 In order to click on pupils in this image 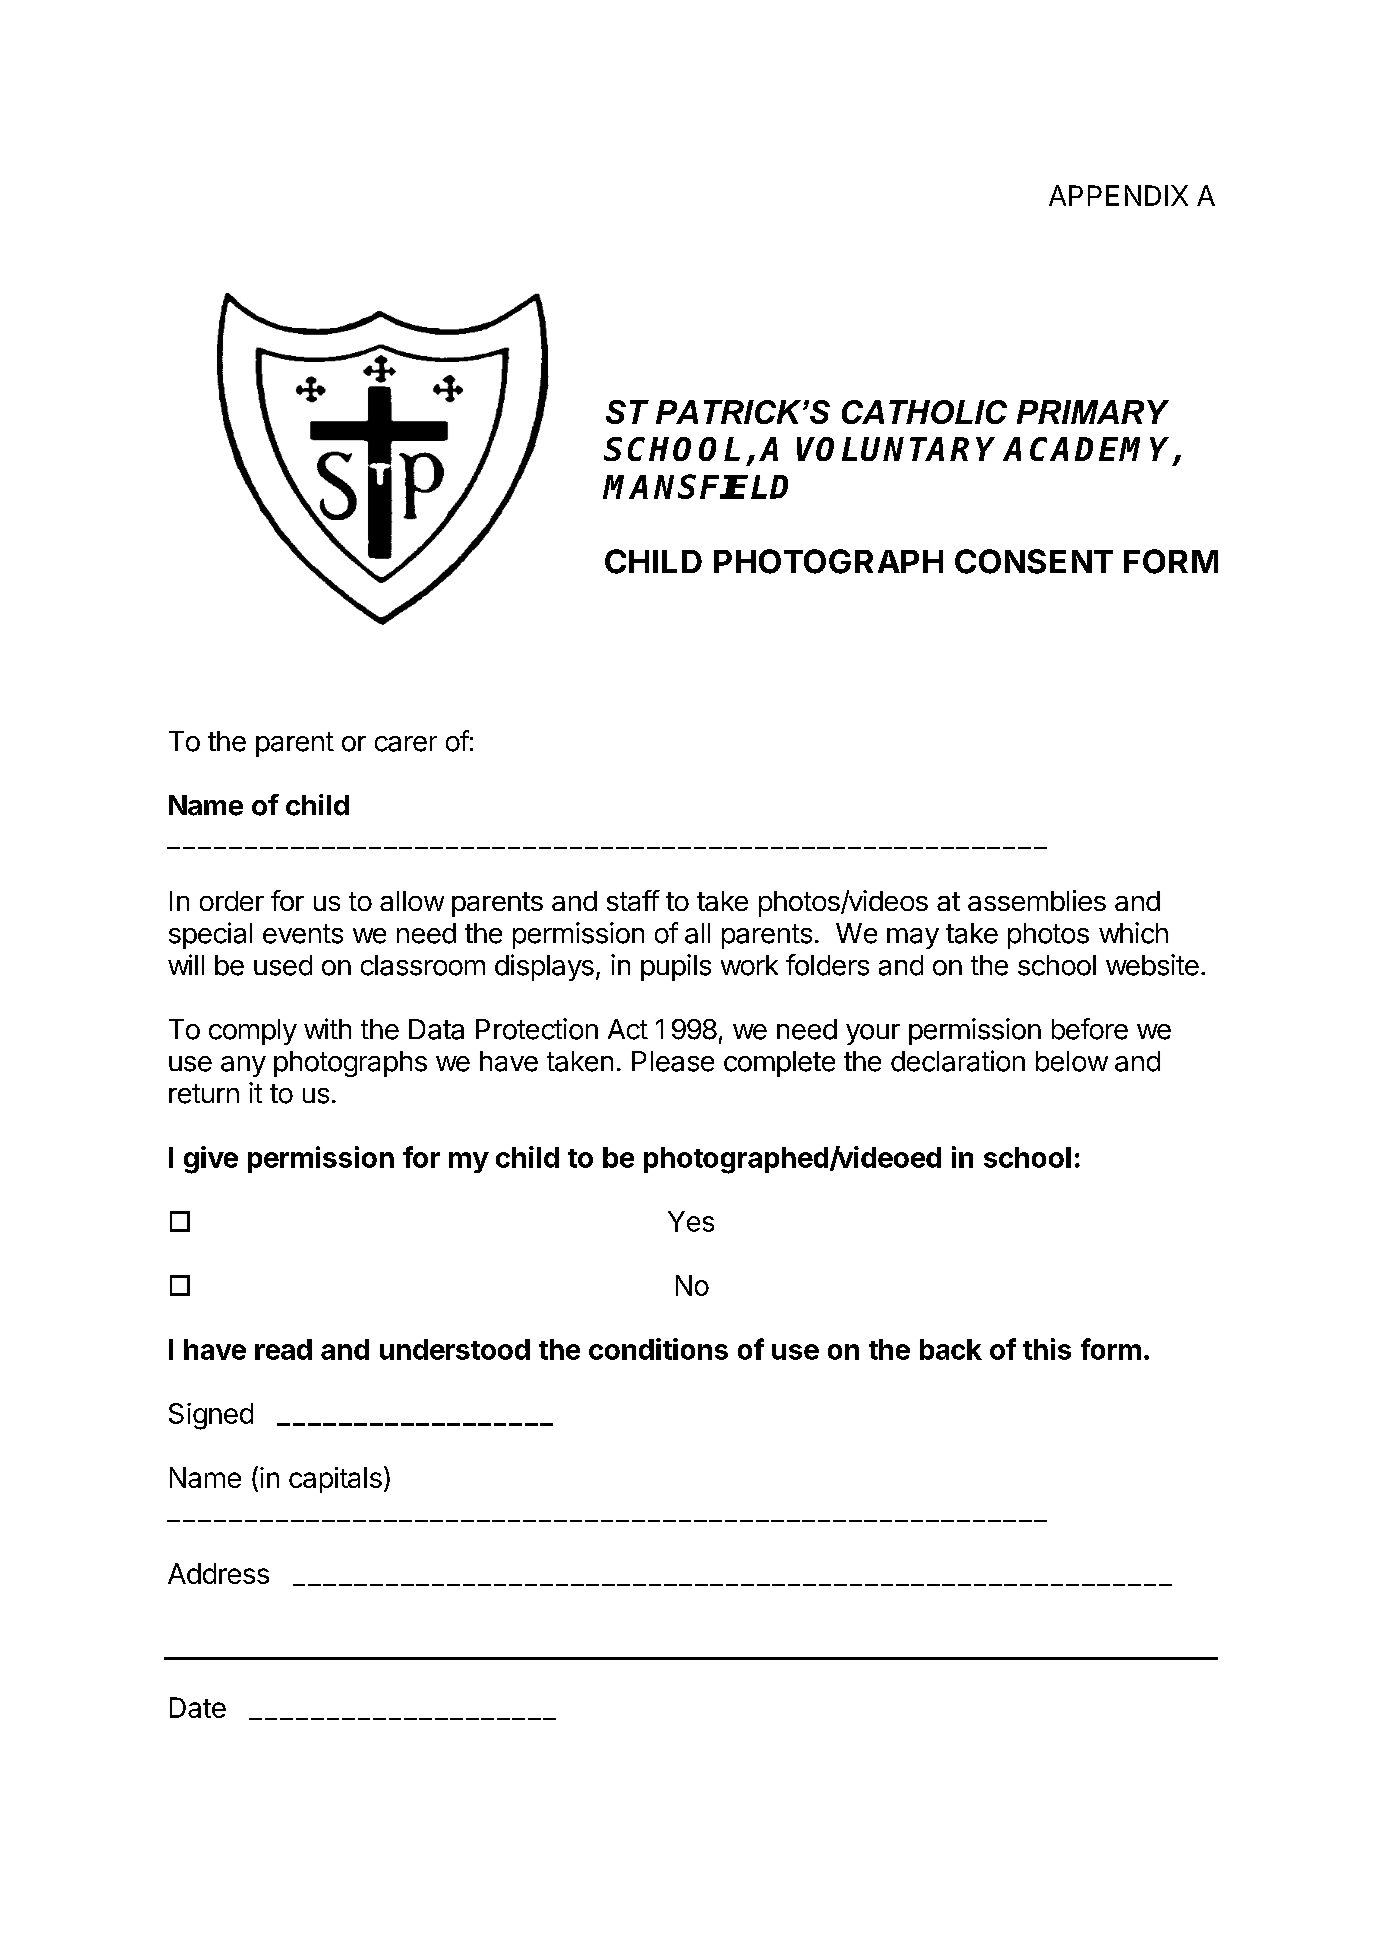, I will do `click(676, 967)`.
